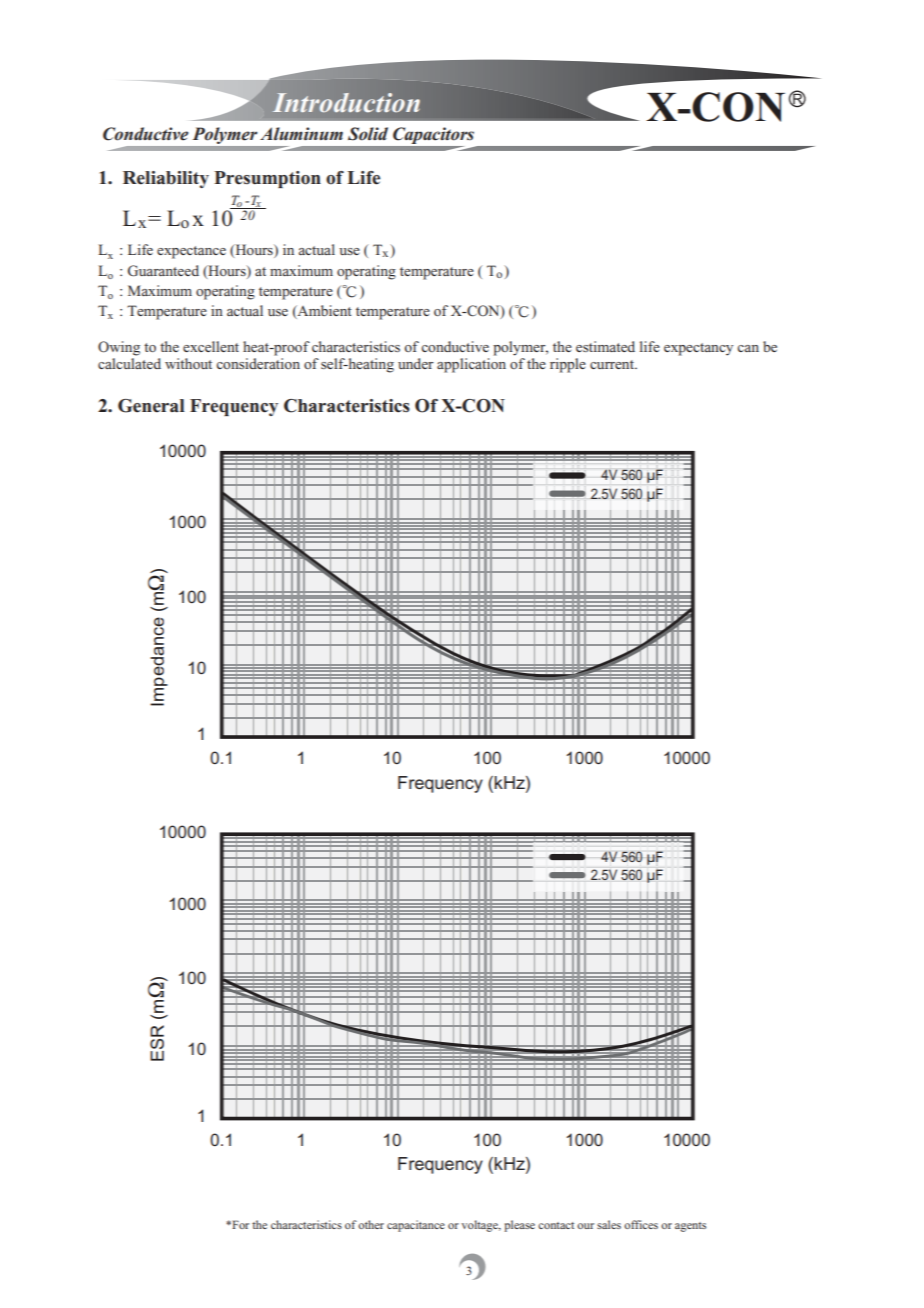 The width and height of the page is (924, 1308). What do you see at coordinates (613, 364) in the page?
I see `current` at bounding box center [613, 364].
